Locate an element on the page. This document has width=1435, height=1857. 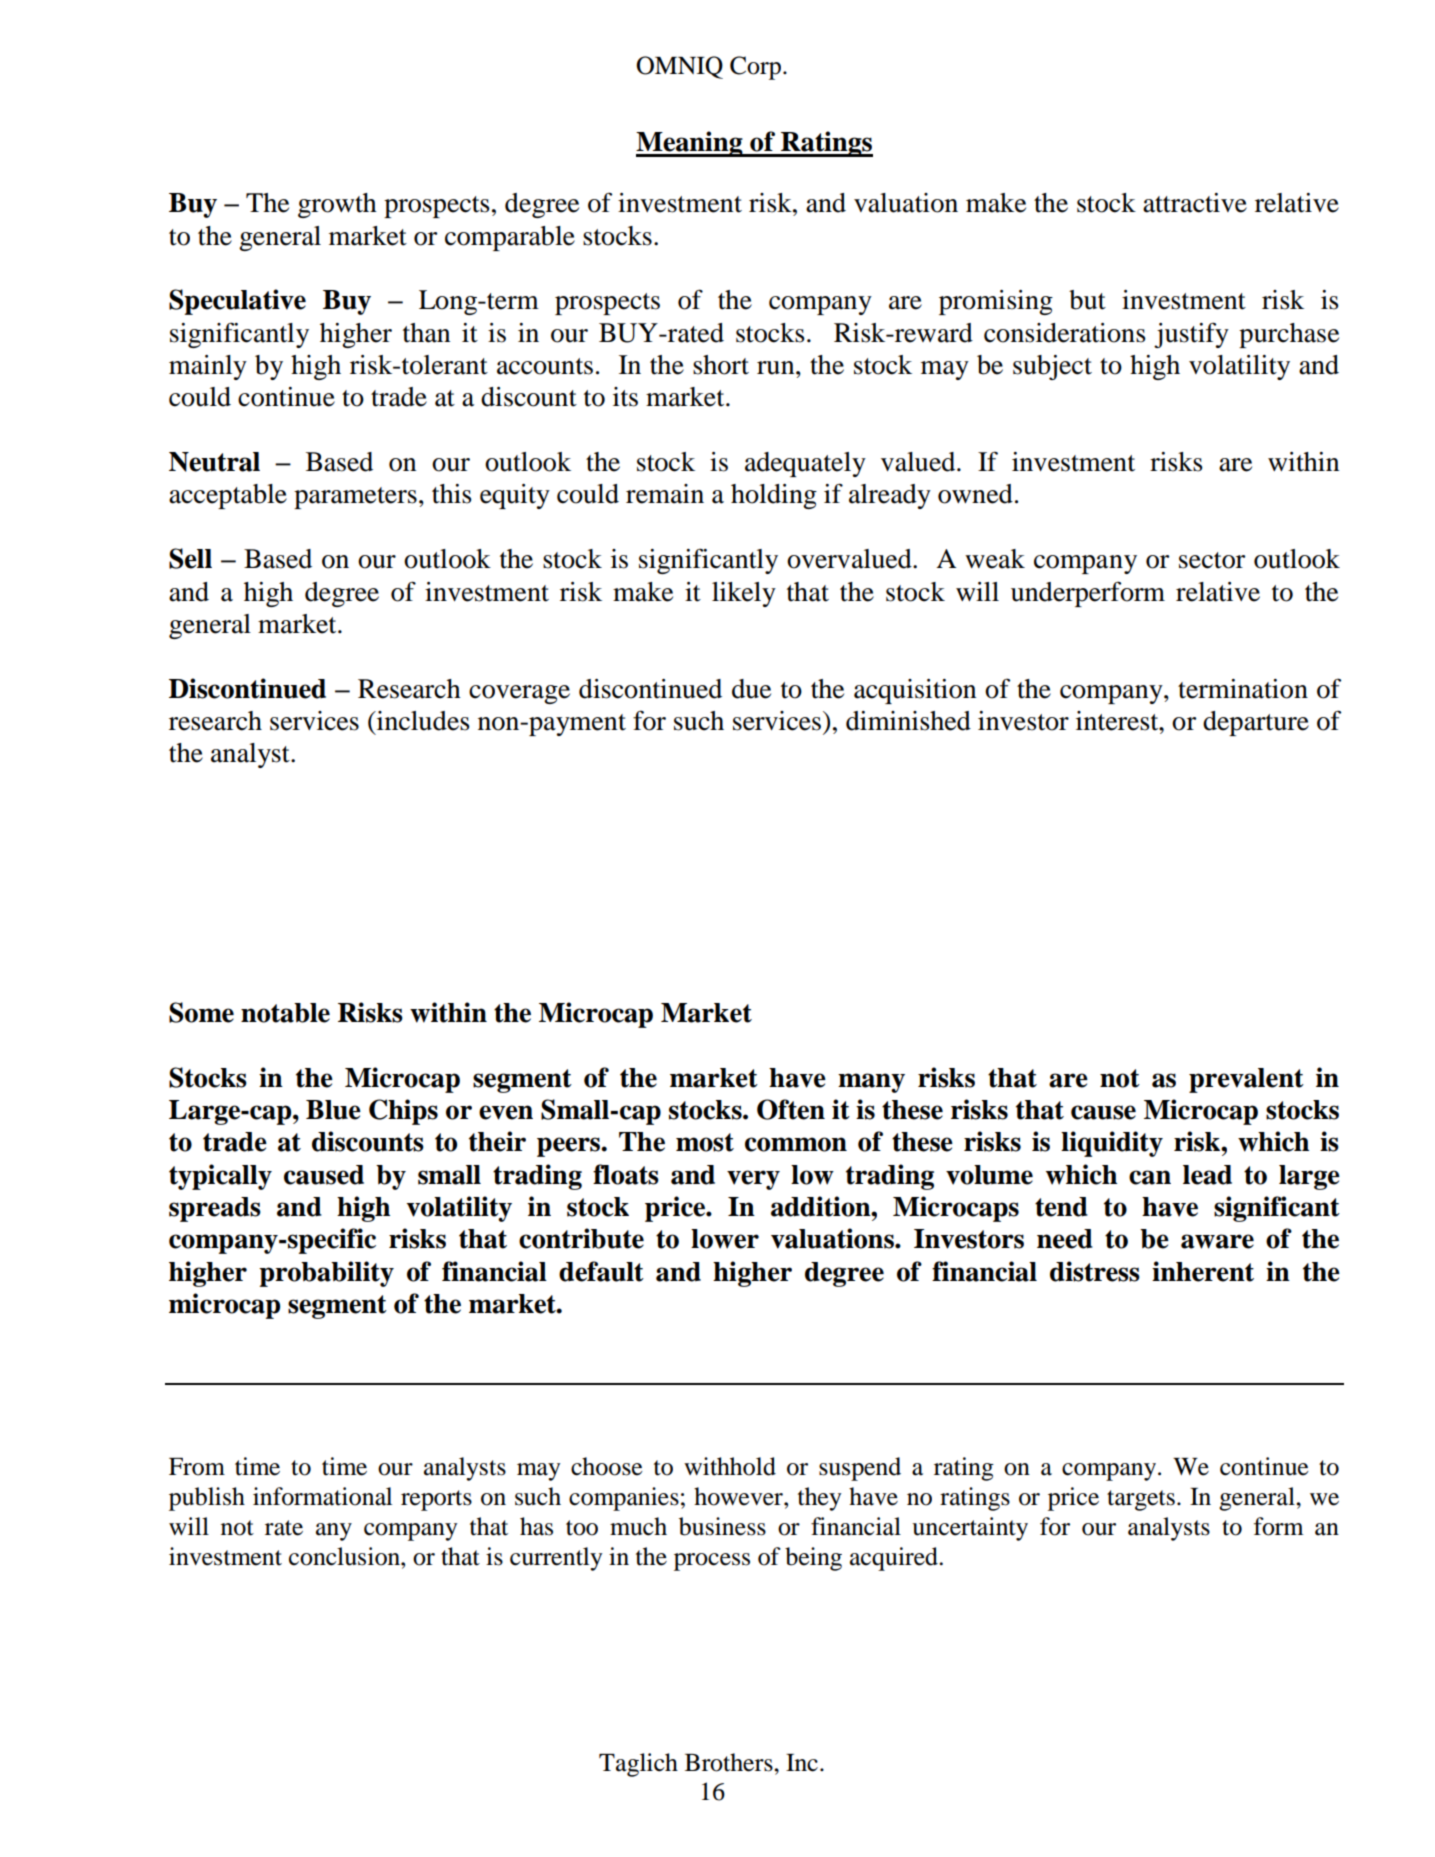
growth is located at coordinates (337, 205).
